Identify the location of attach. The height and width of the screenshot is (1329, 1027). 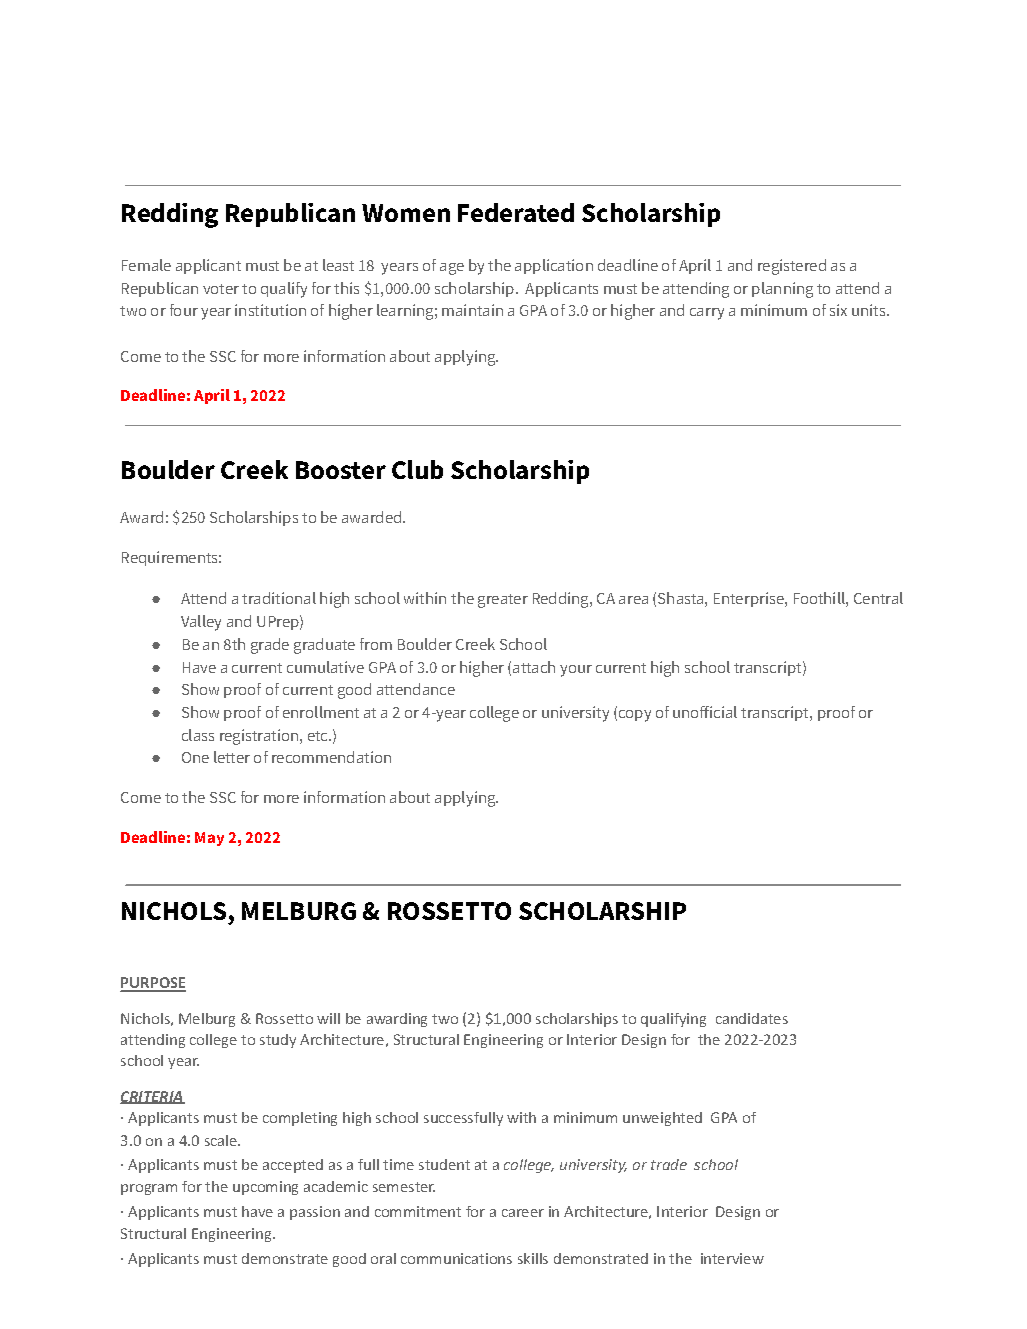
(534, 667).
